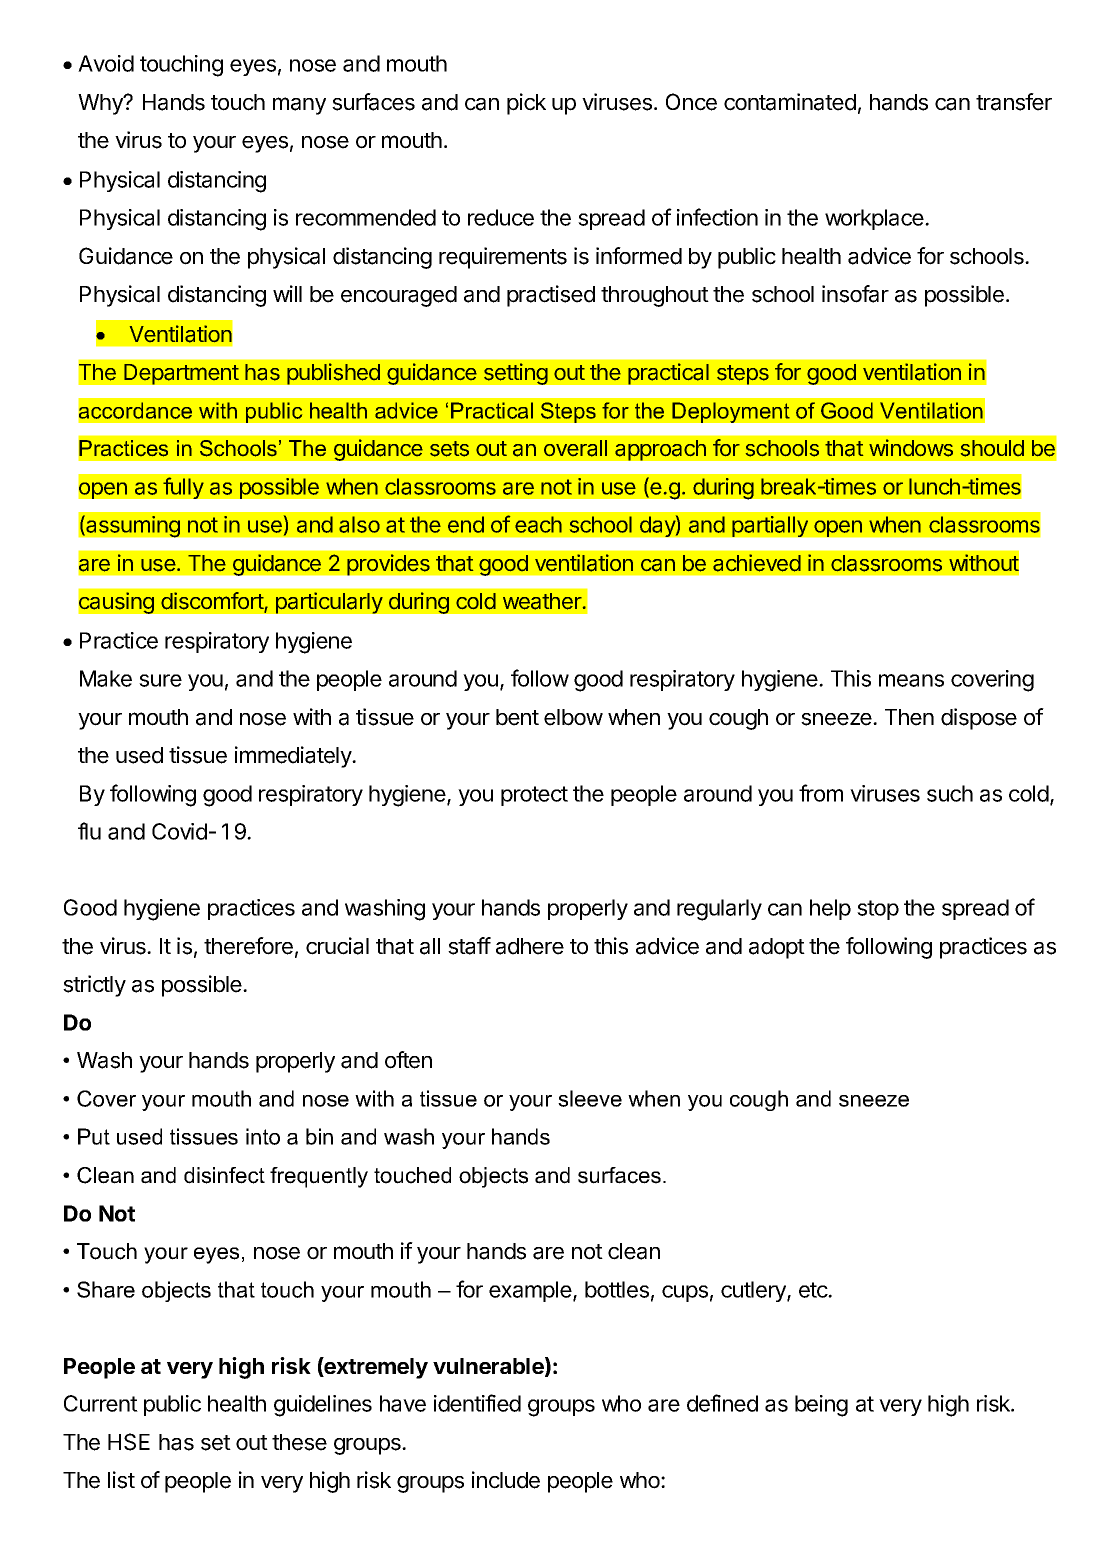  Describe the element at coordinates (911, 448) in the screenshot. I see `windows` at that location.
